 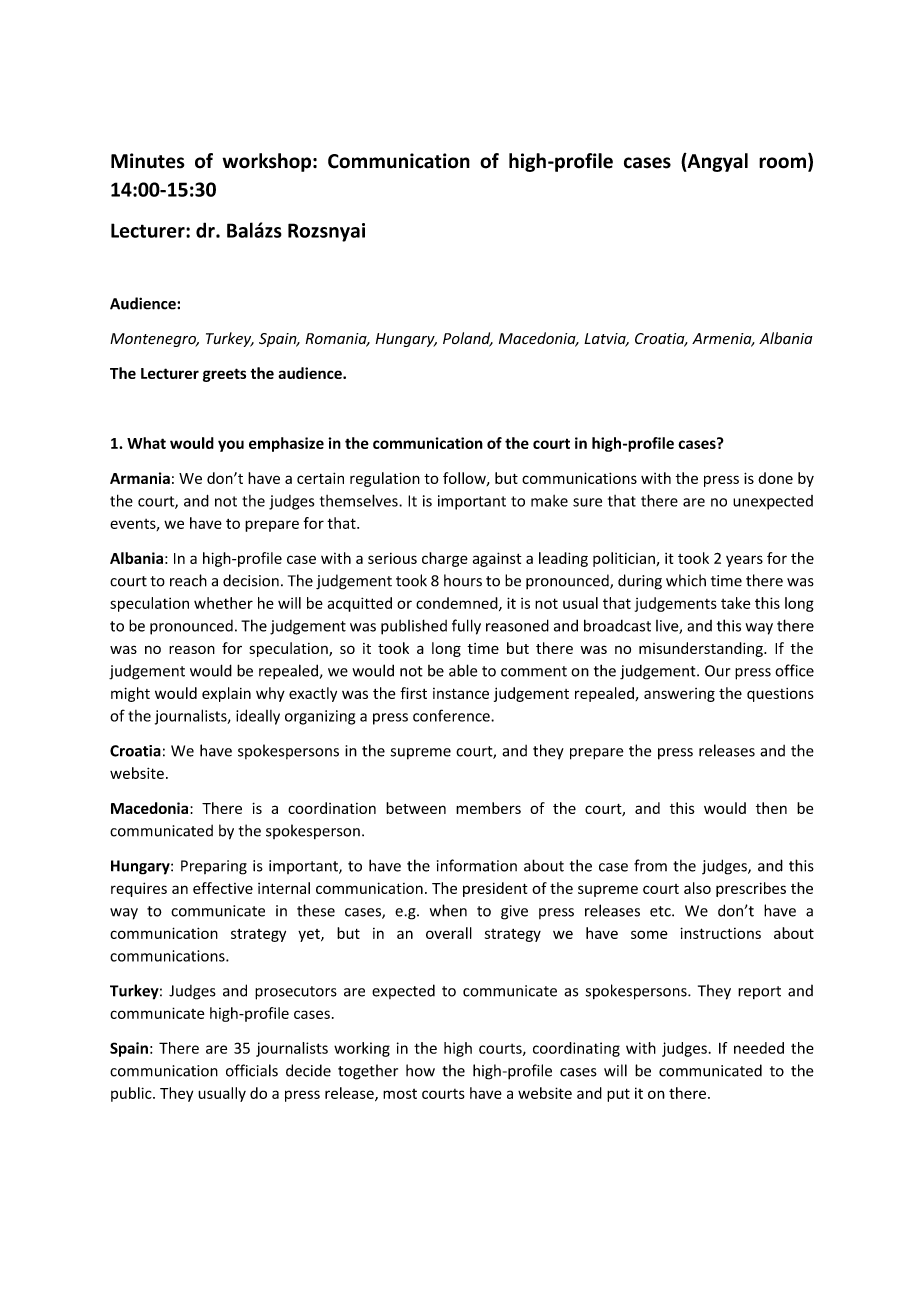 What do you see at coordinates (771, 808) in the screenshot?
I see `then` at bounding box center [771, 808].
